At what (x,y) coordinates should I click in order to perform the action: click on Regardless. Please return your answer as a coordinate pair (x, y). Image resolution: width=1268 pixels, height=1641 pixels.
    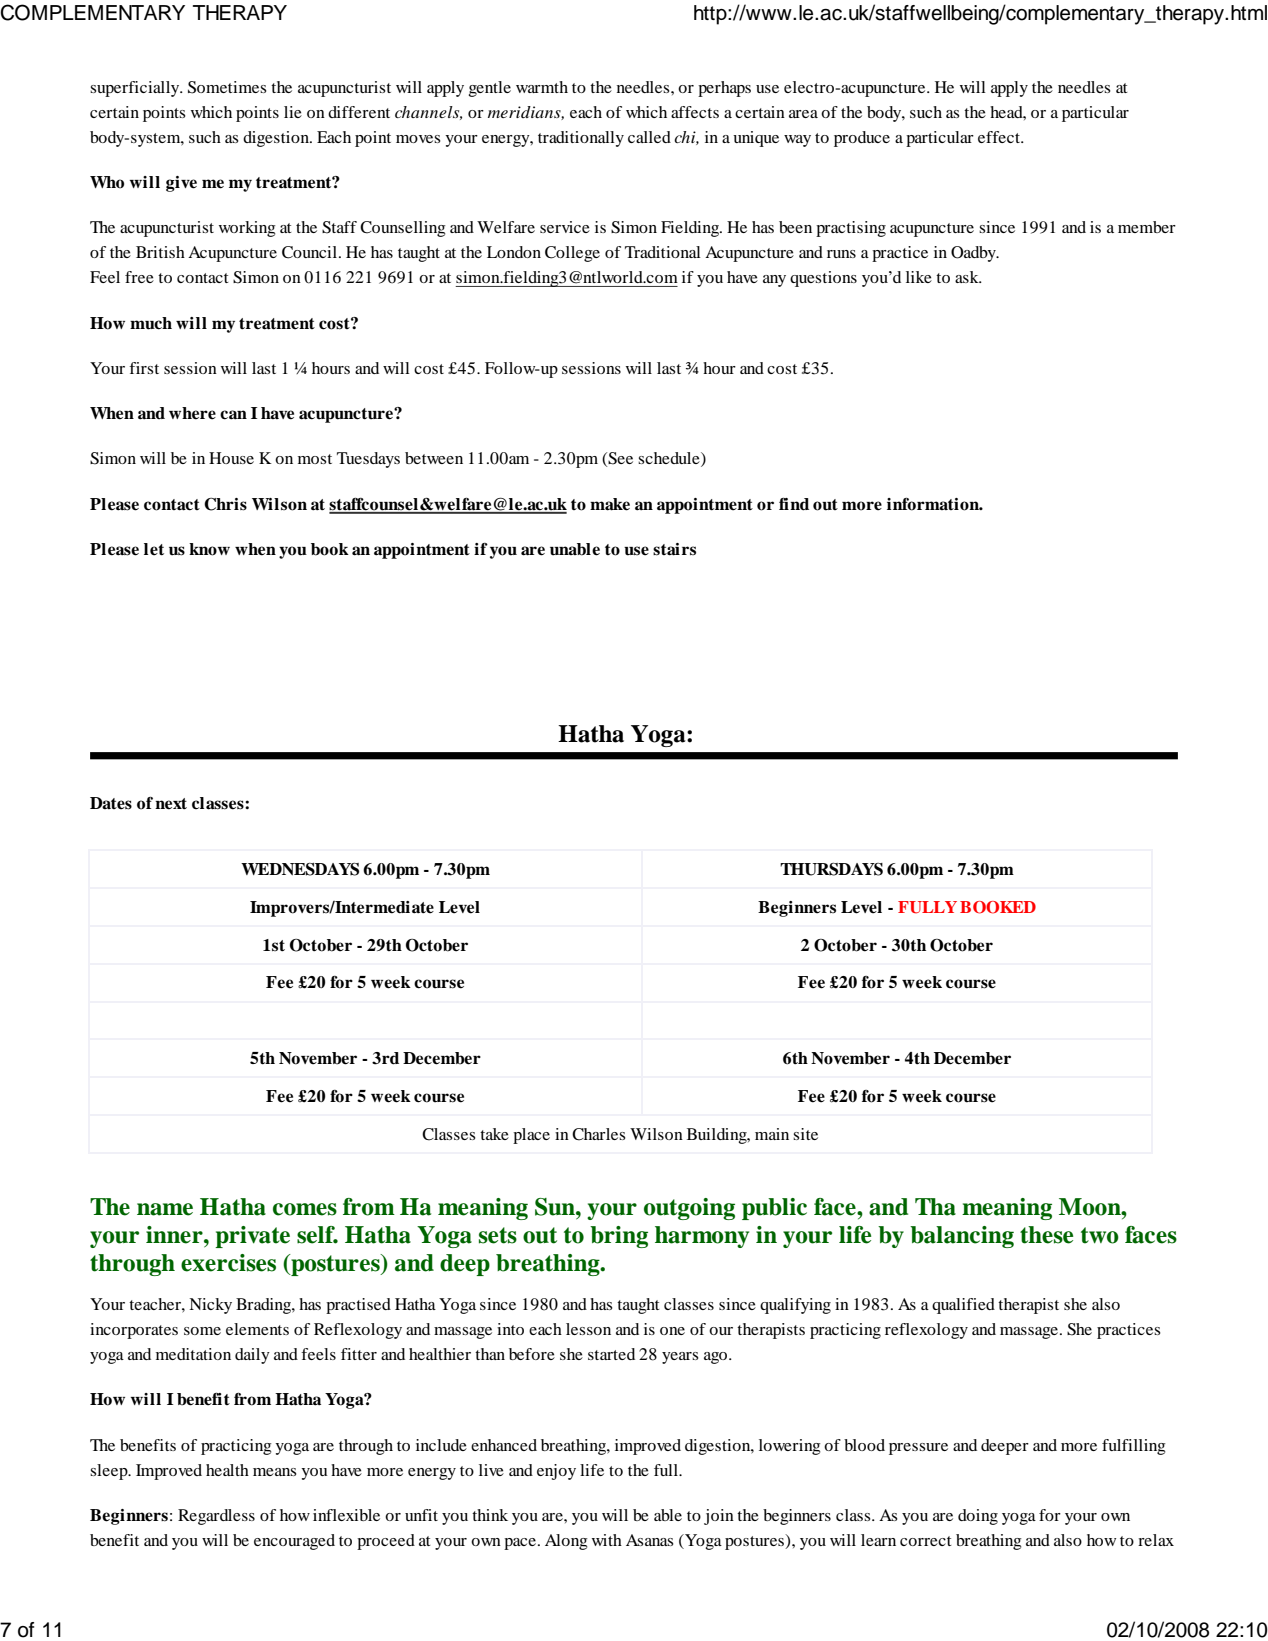
    Looking at the image, I should click on (216, 1517).
